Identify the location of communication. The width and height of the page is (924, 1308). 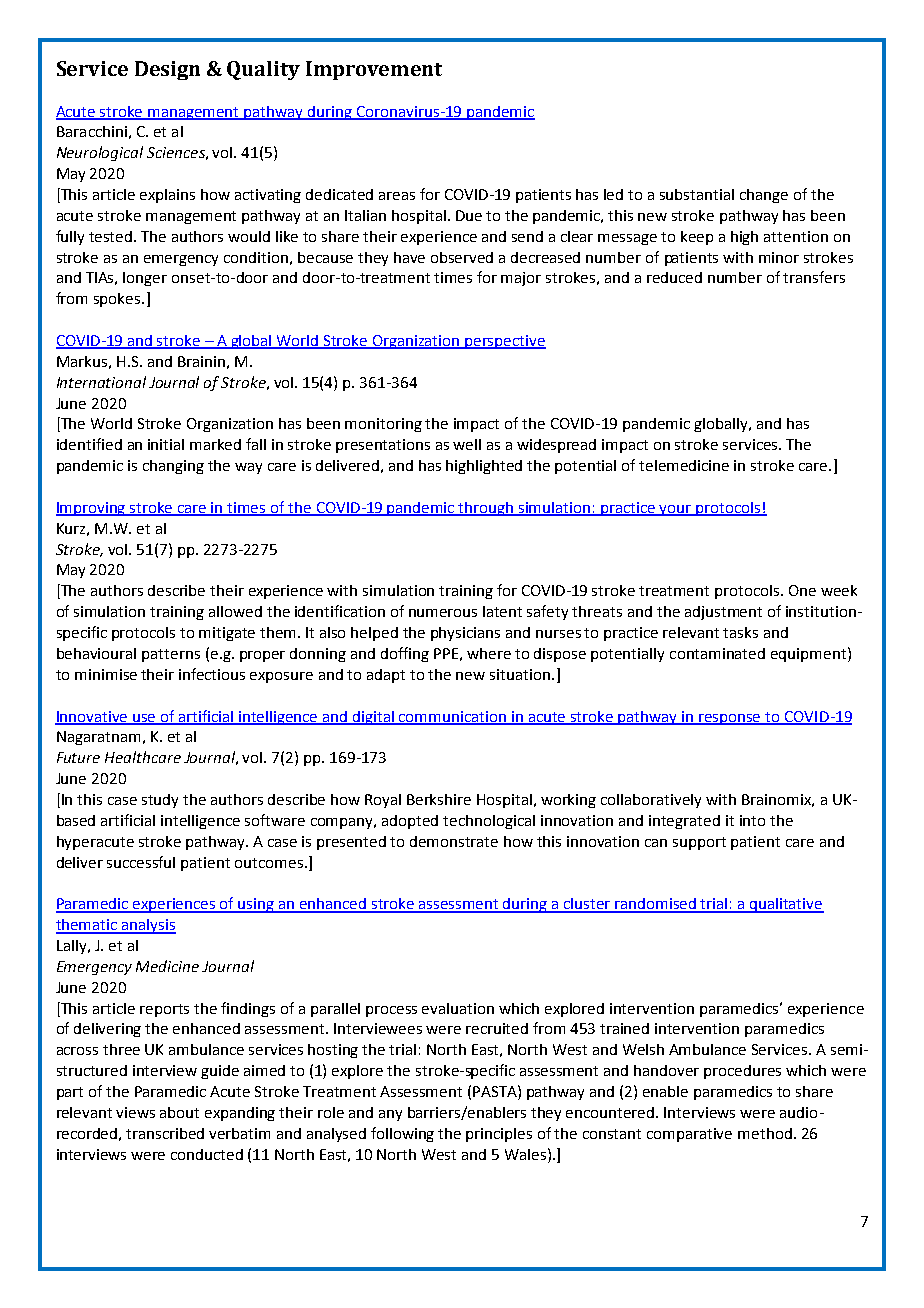
(453, 717).
